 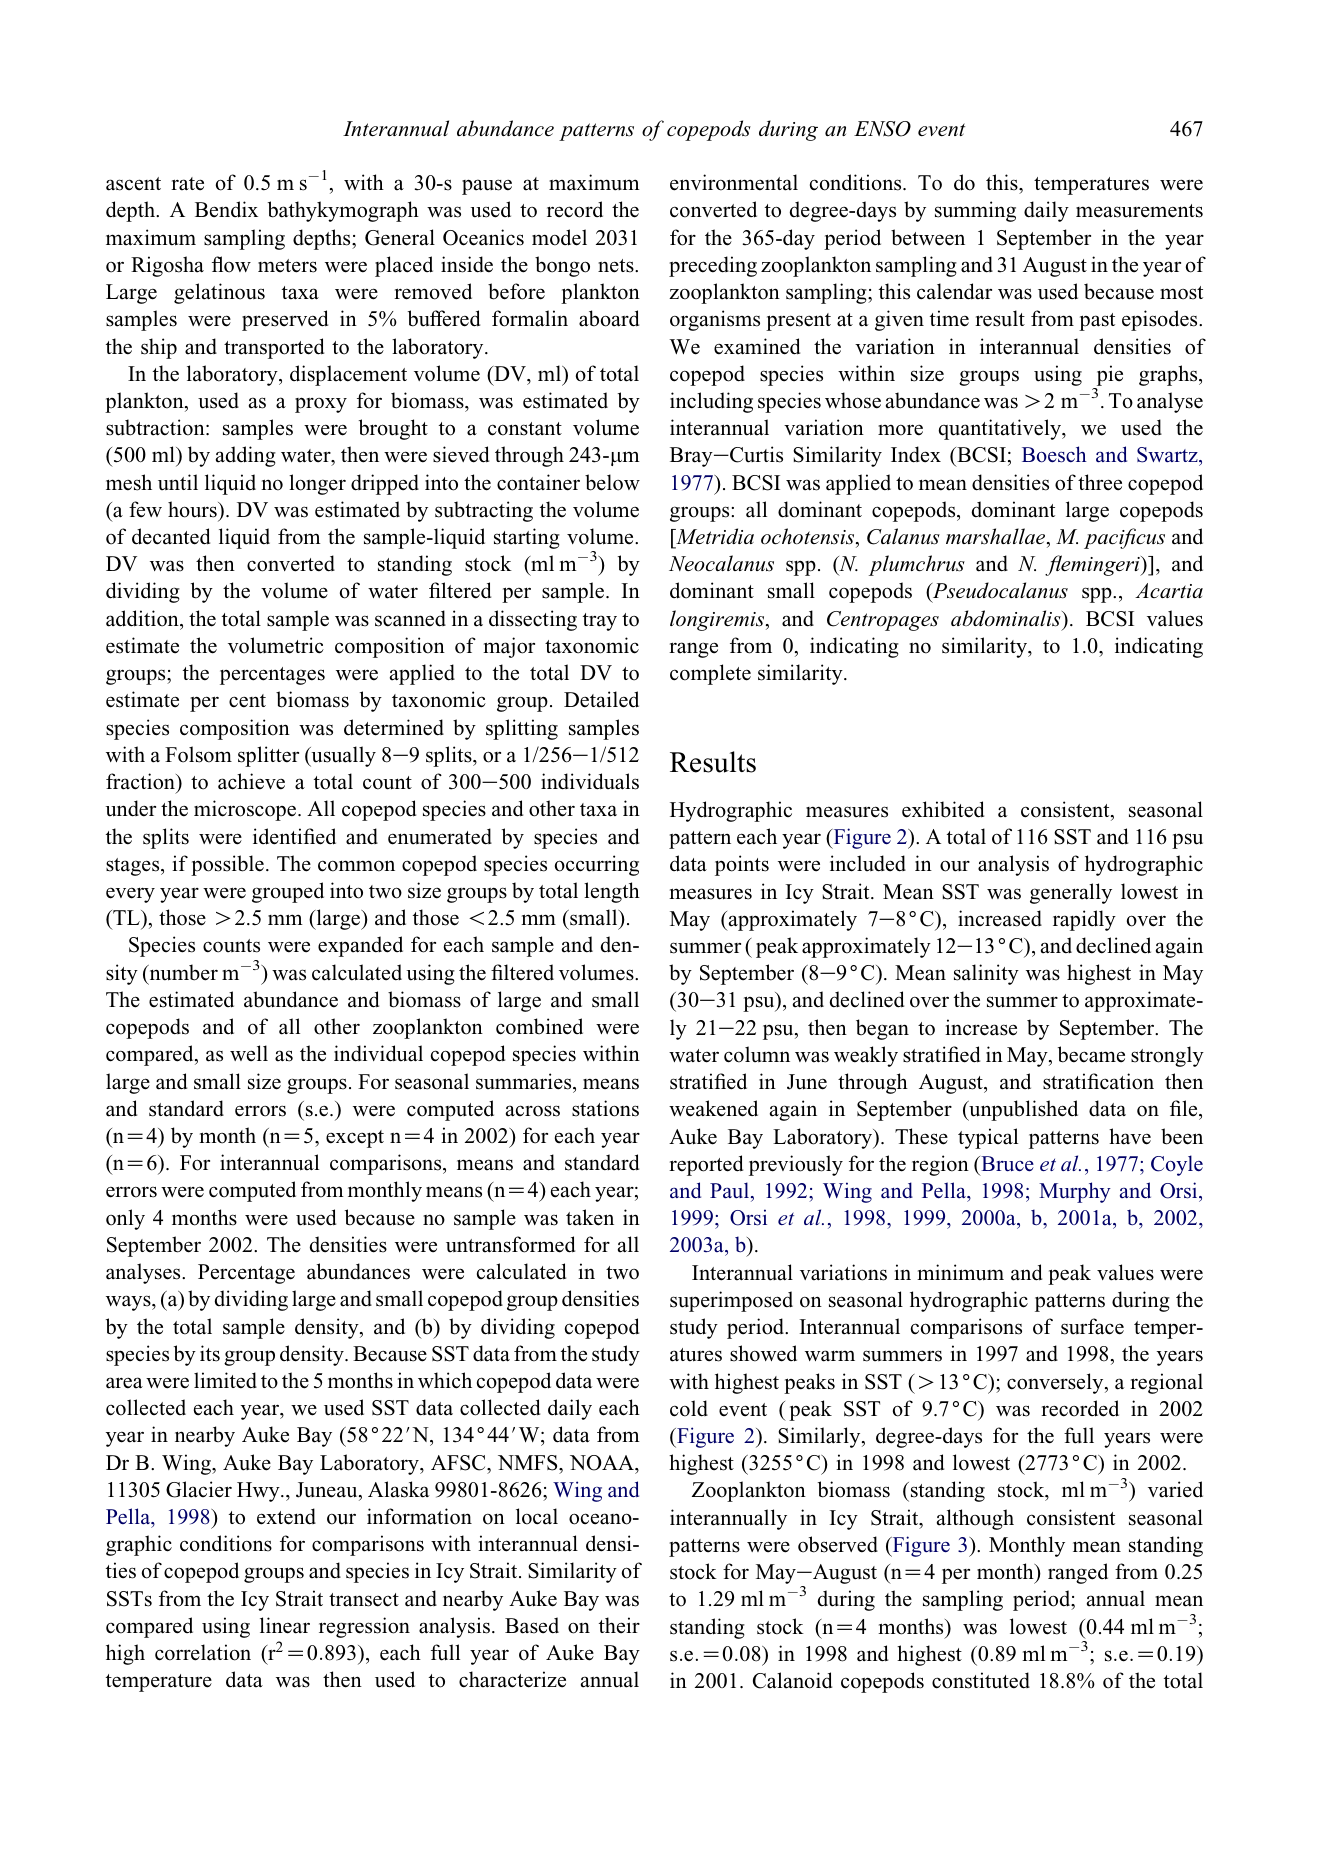 I want to click on adding, so click(x=246, y=456).
